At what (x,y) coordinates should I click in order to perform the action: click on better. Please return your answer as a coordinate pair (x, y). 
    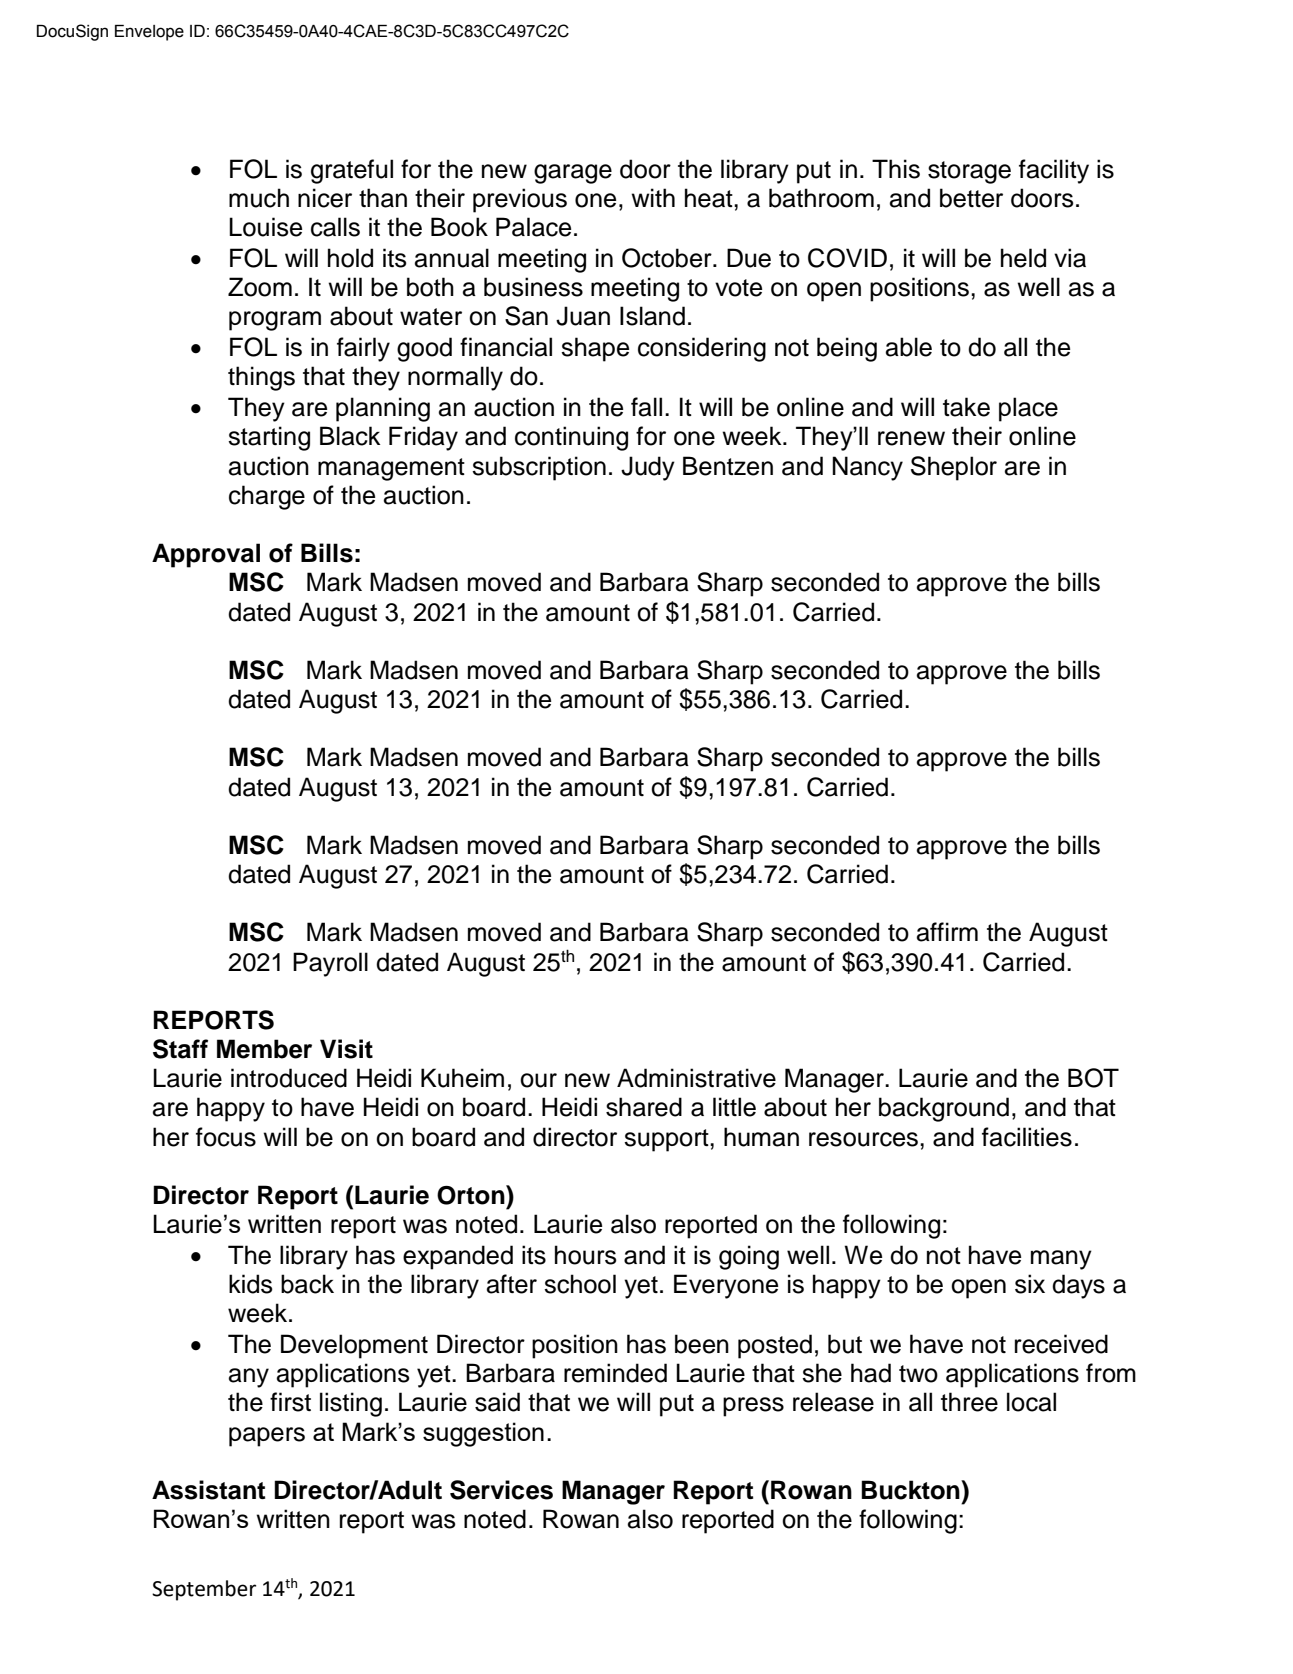
    Looking at the image, I should click on (971, 198).
